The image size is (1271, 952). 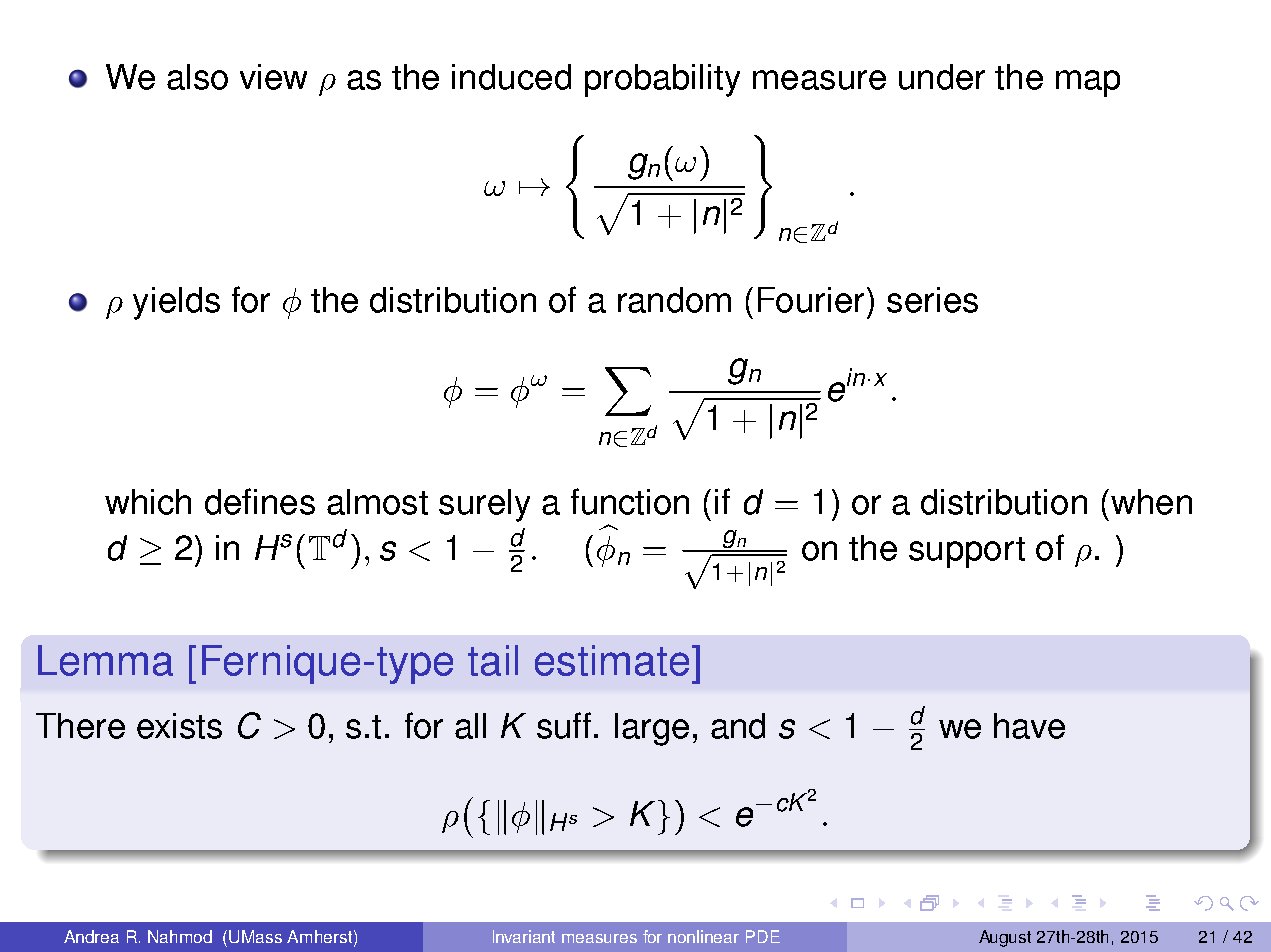 What do you see at coordinates (932, 300) in the screenshot?
I see `series` at bounding box center [932, 300].
